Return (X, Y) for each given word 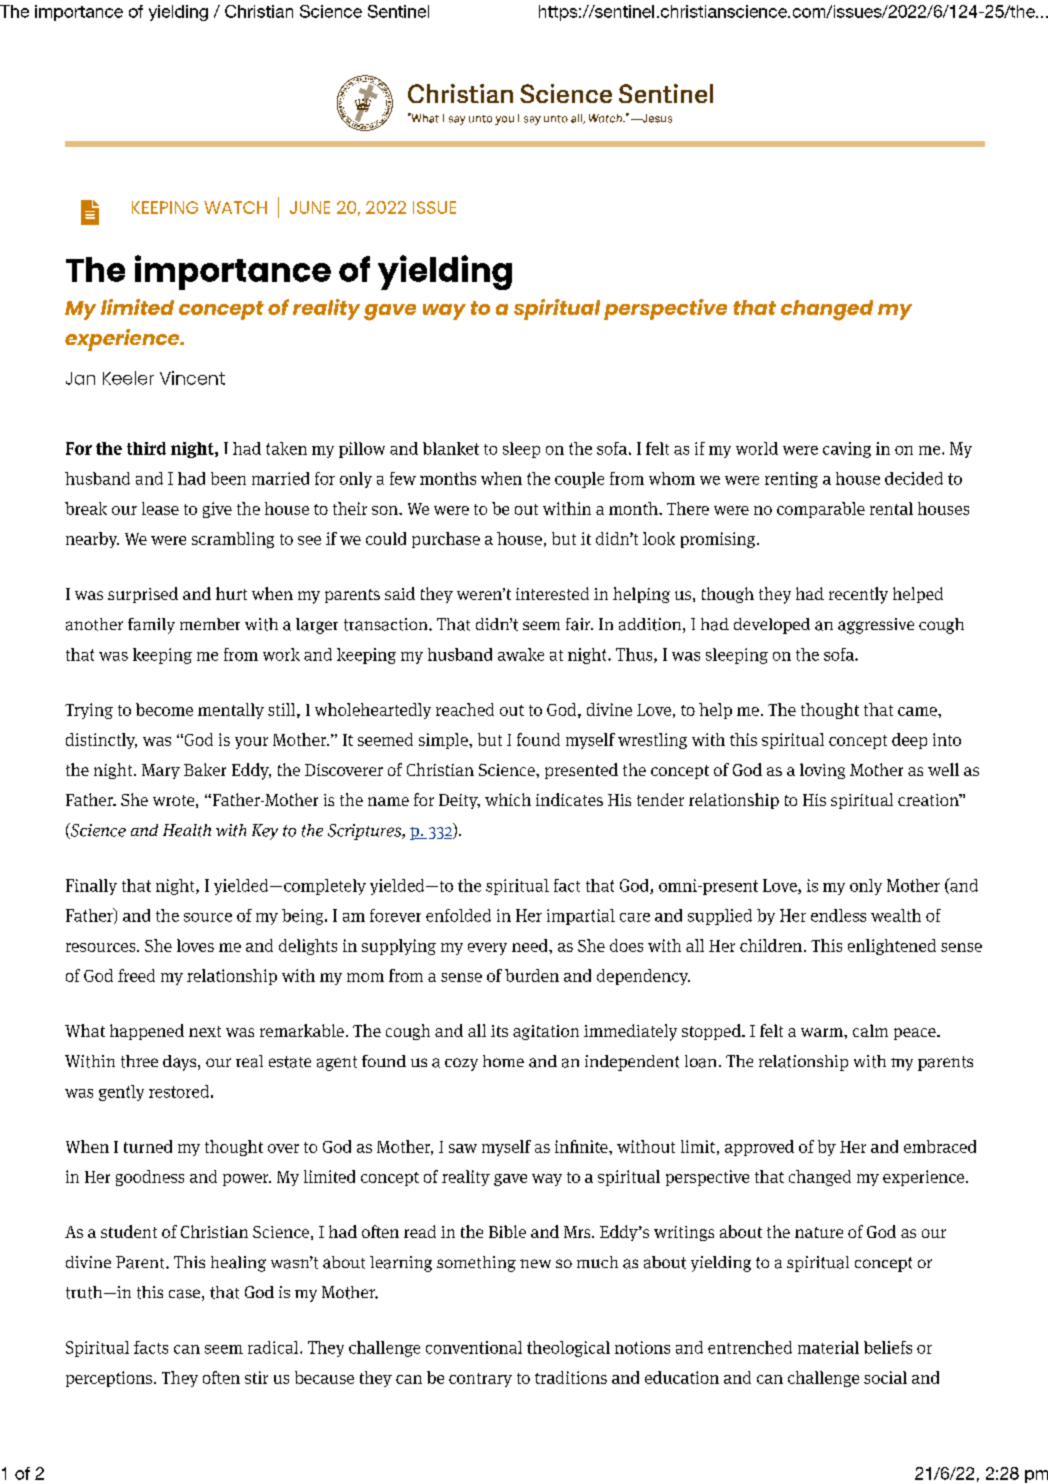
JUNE (310, 207)
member (210, 624)
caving (847, 450)
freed (136, 975)
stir (256, 1377)
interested (552, 593)
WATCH (235, 207)
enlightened (892, 947)
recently (858, 595)
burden (532, 975)
